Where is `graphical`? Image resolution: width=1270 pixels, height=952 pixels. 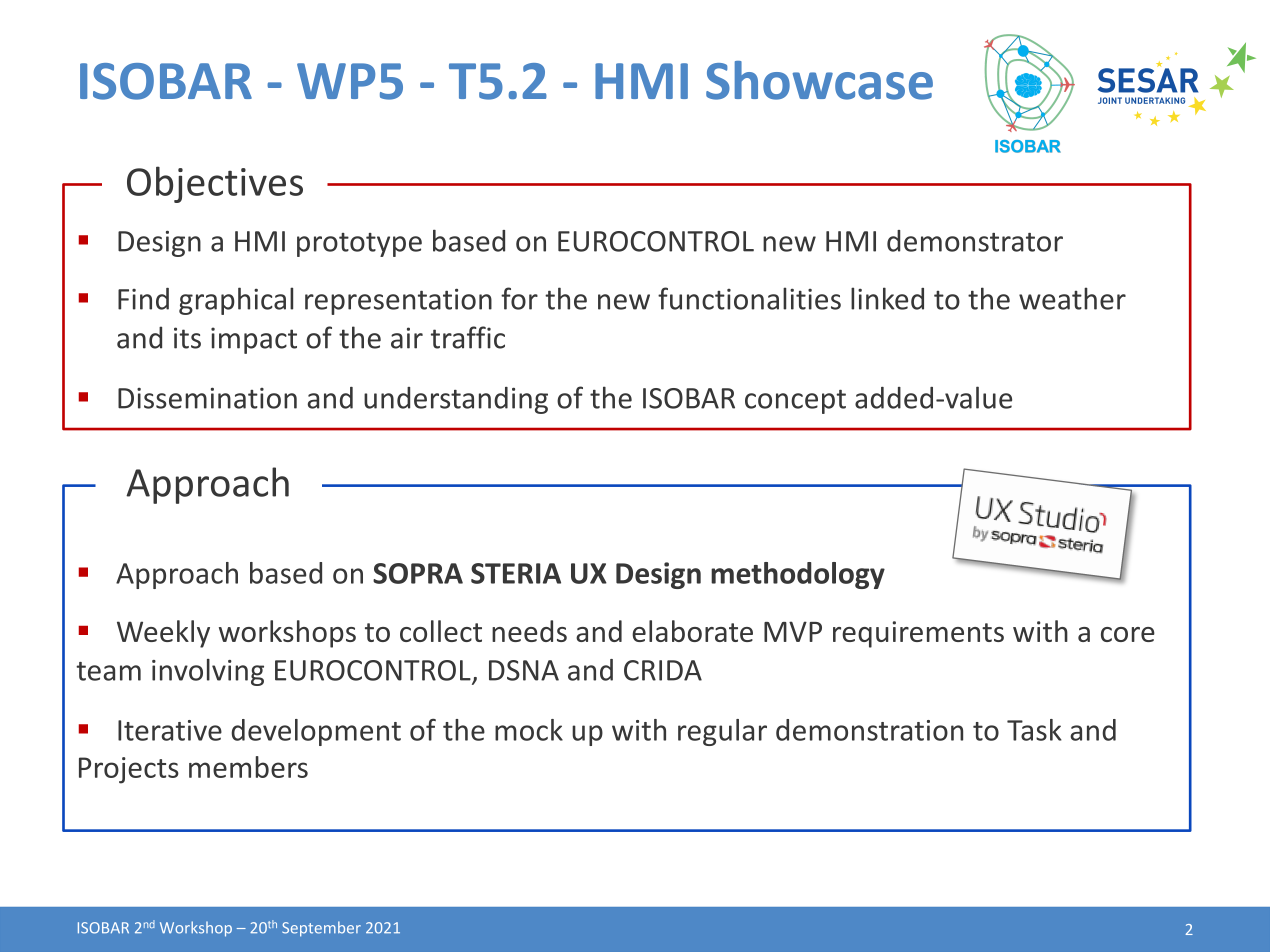
graphical is located at coordinates (236, 301).
